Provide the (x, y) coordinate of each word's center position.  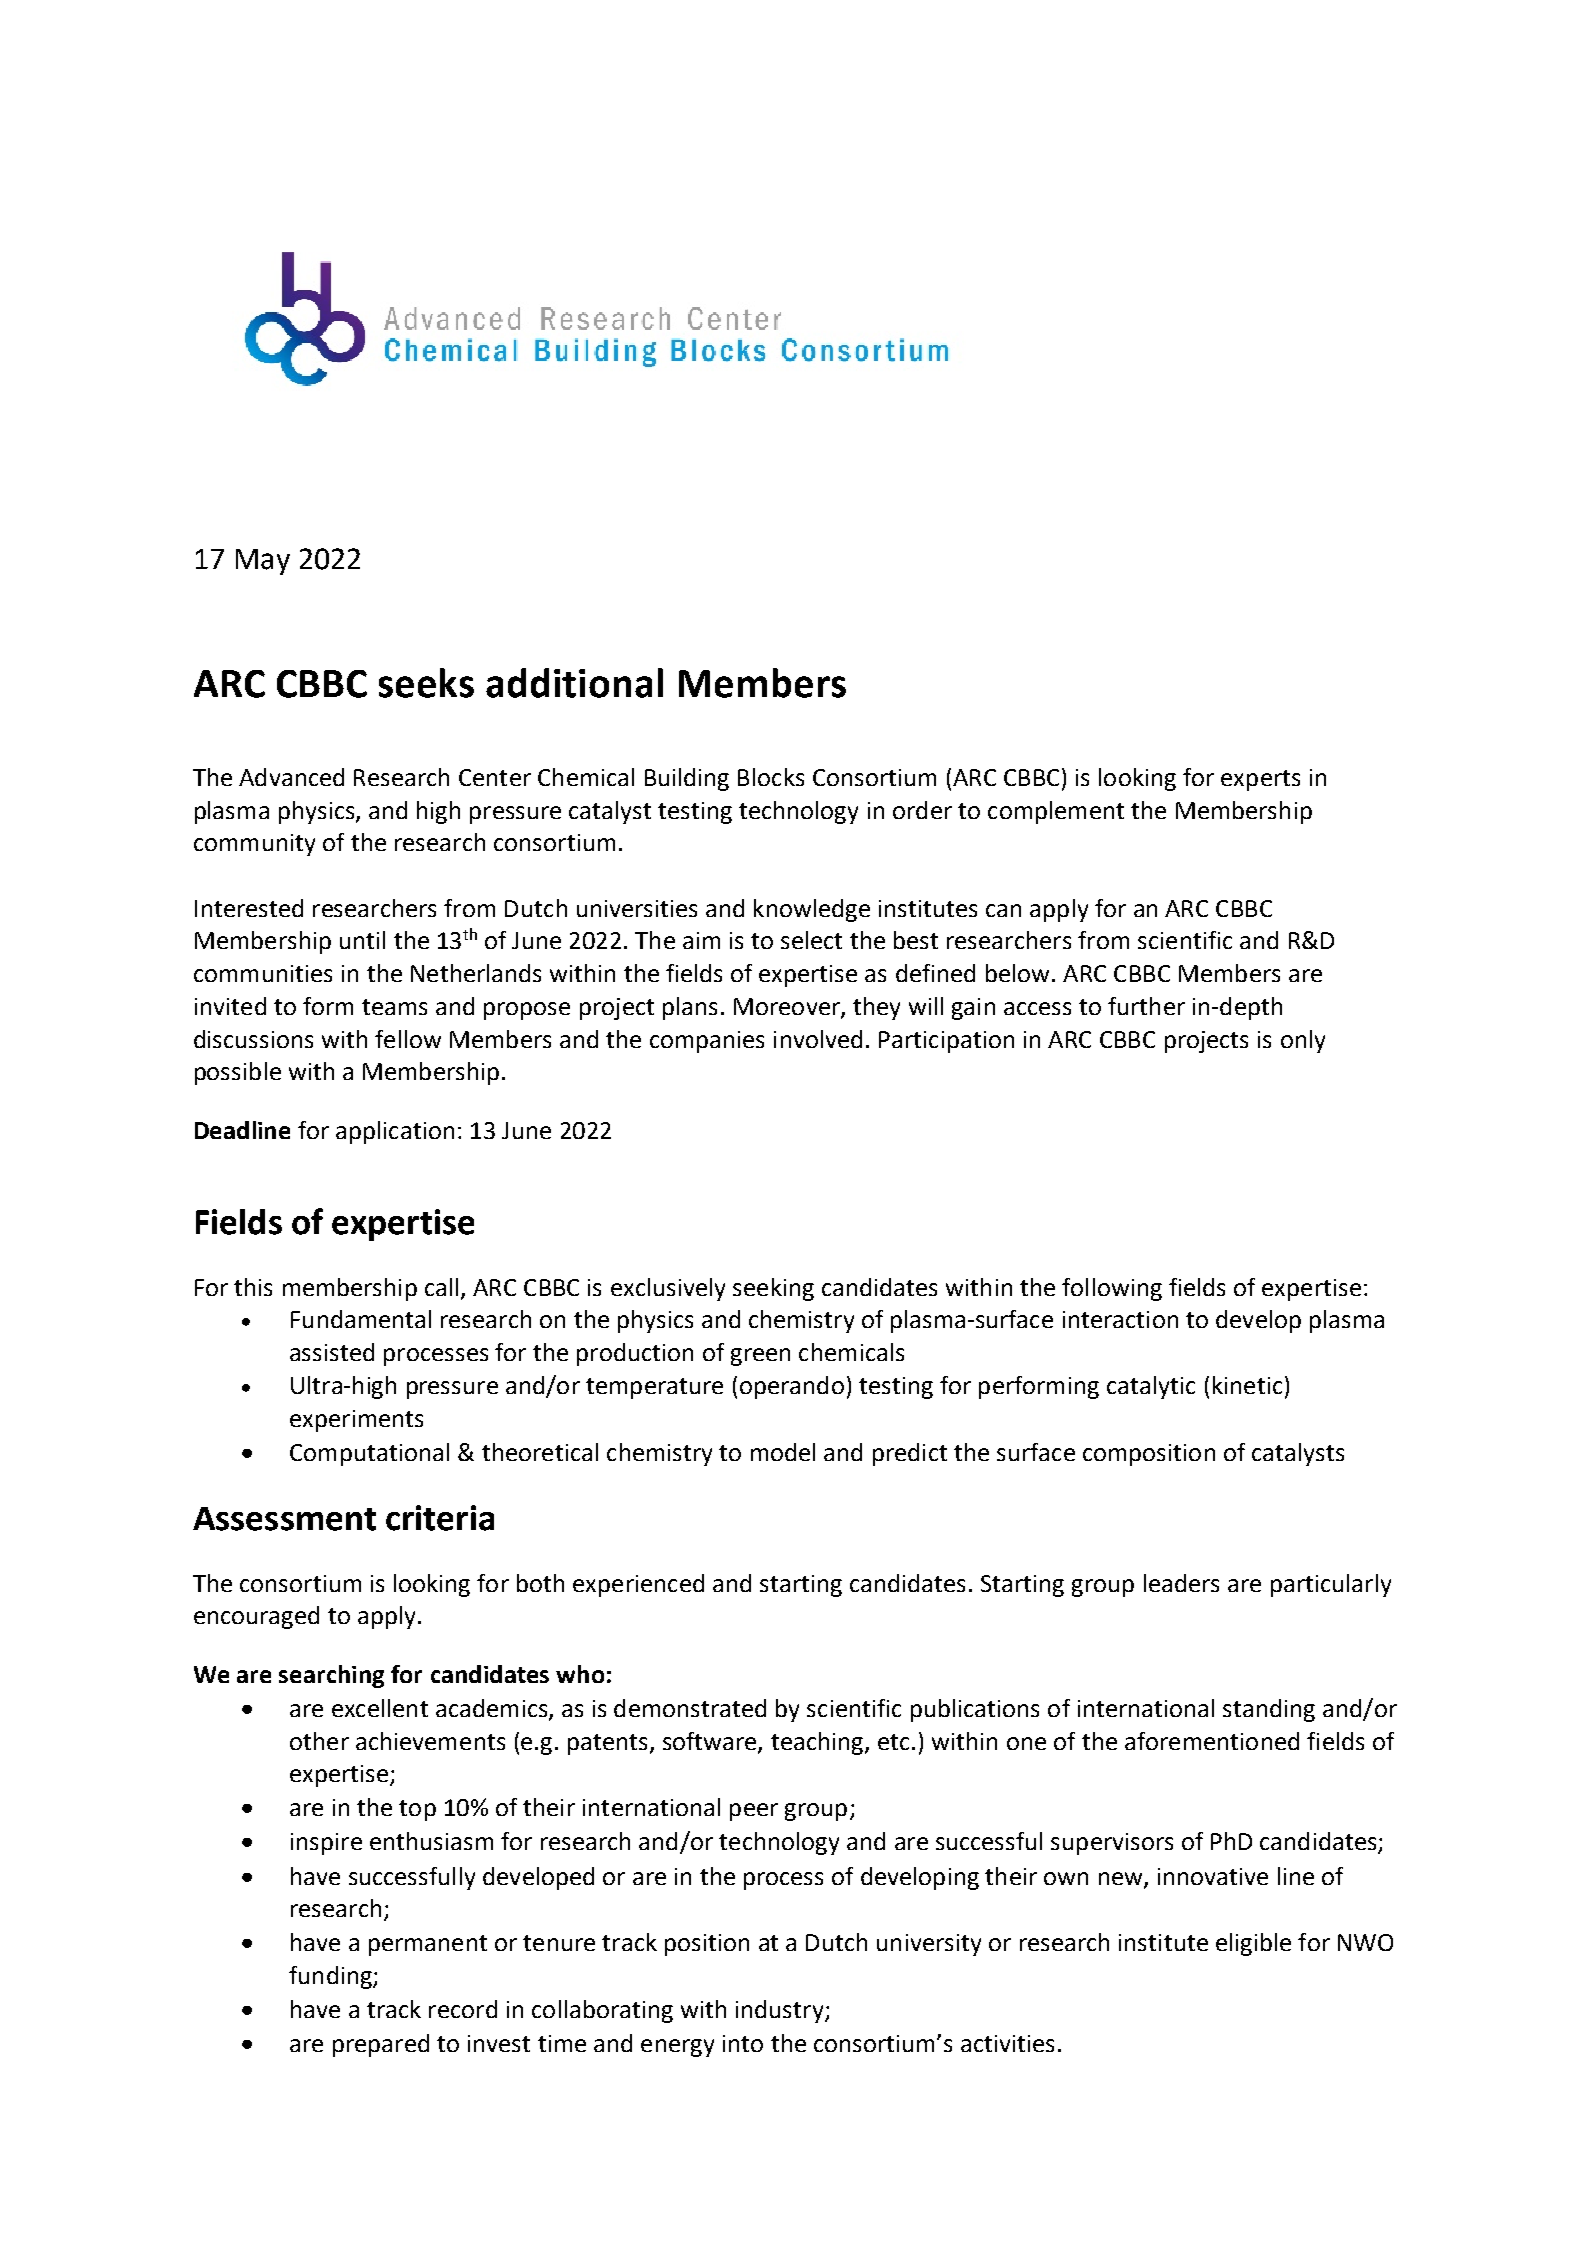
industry (781, 2011)
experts (1260, 780)
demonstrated (690, 1708)
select (811, 940)
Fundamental (361, 1319)
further (1146, 1006)
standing (1269, 1710)
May (263, 562)
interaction (1120, 1319)
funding (331, 1977)
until (362, 940)
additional (574, 683)
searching (331, 1676)
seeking (773, 1289)
